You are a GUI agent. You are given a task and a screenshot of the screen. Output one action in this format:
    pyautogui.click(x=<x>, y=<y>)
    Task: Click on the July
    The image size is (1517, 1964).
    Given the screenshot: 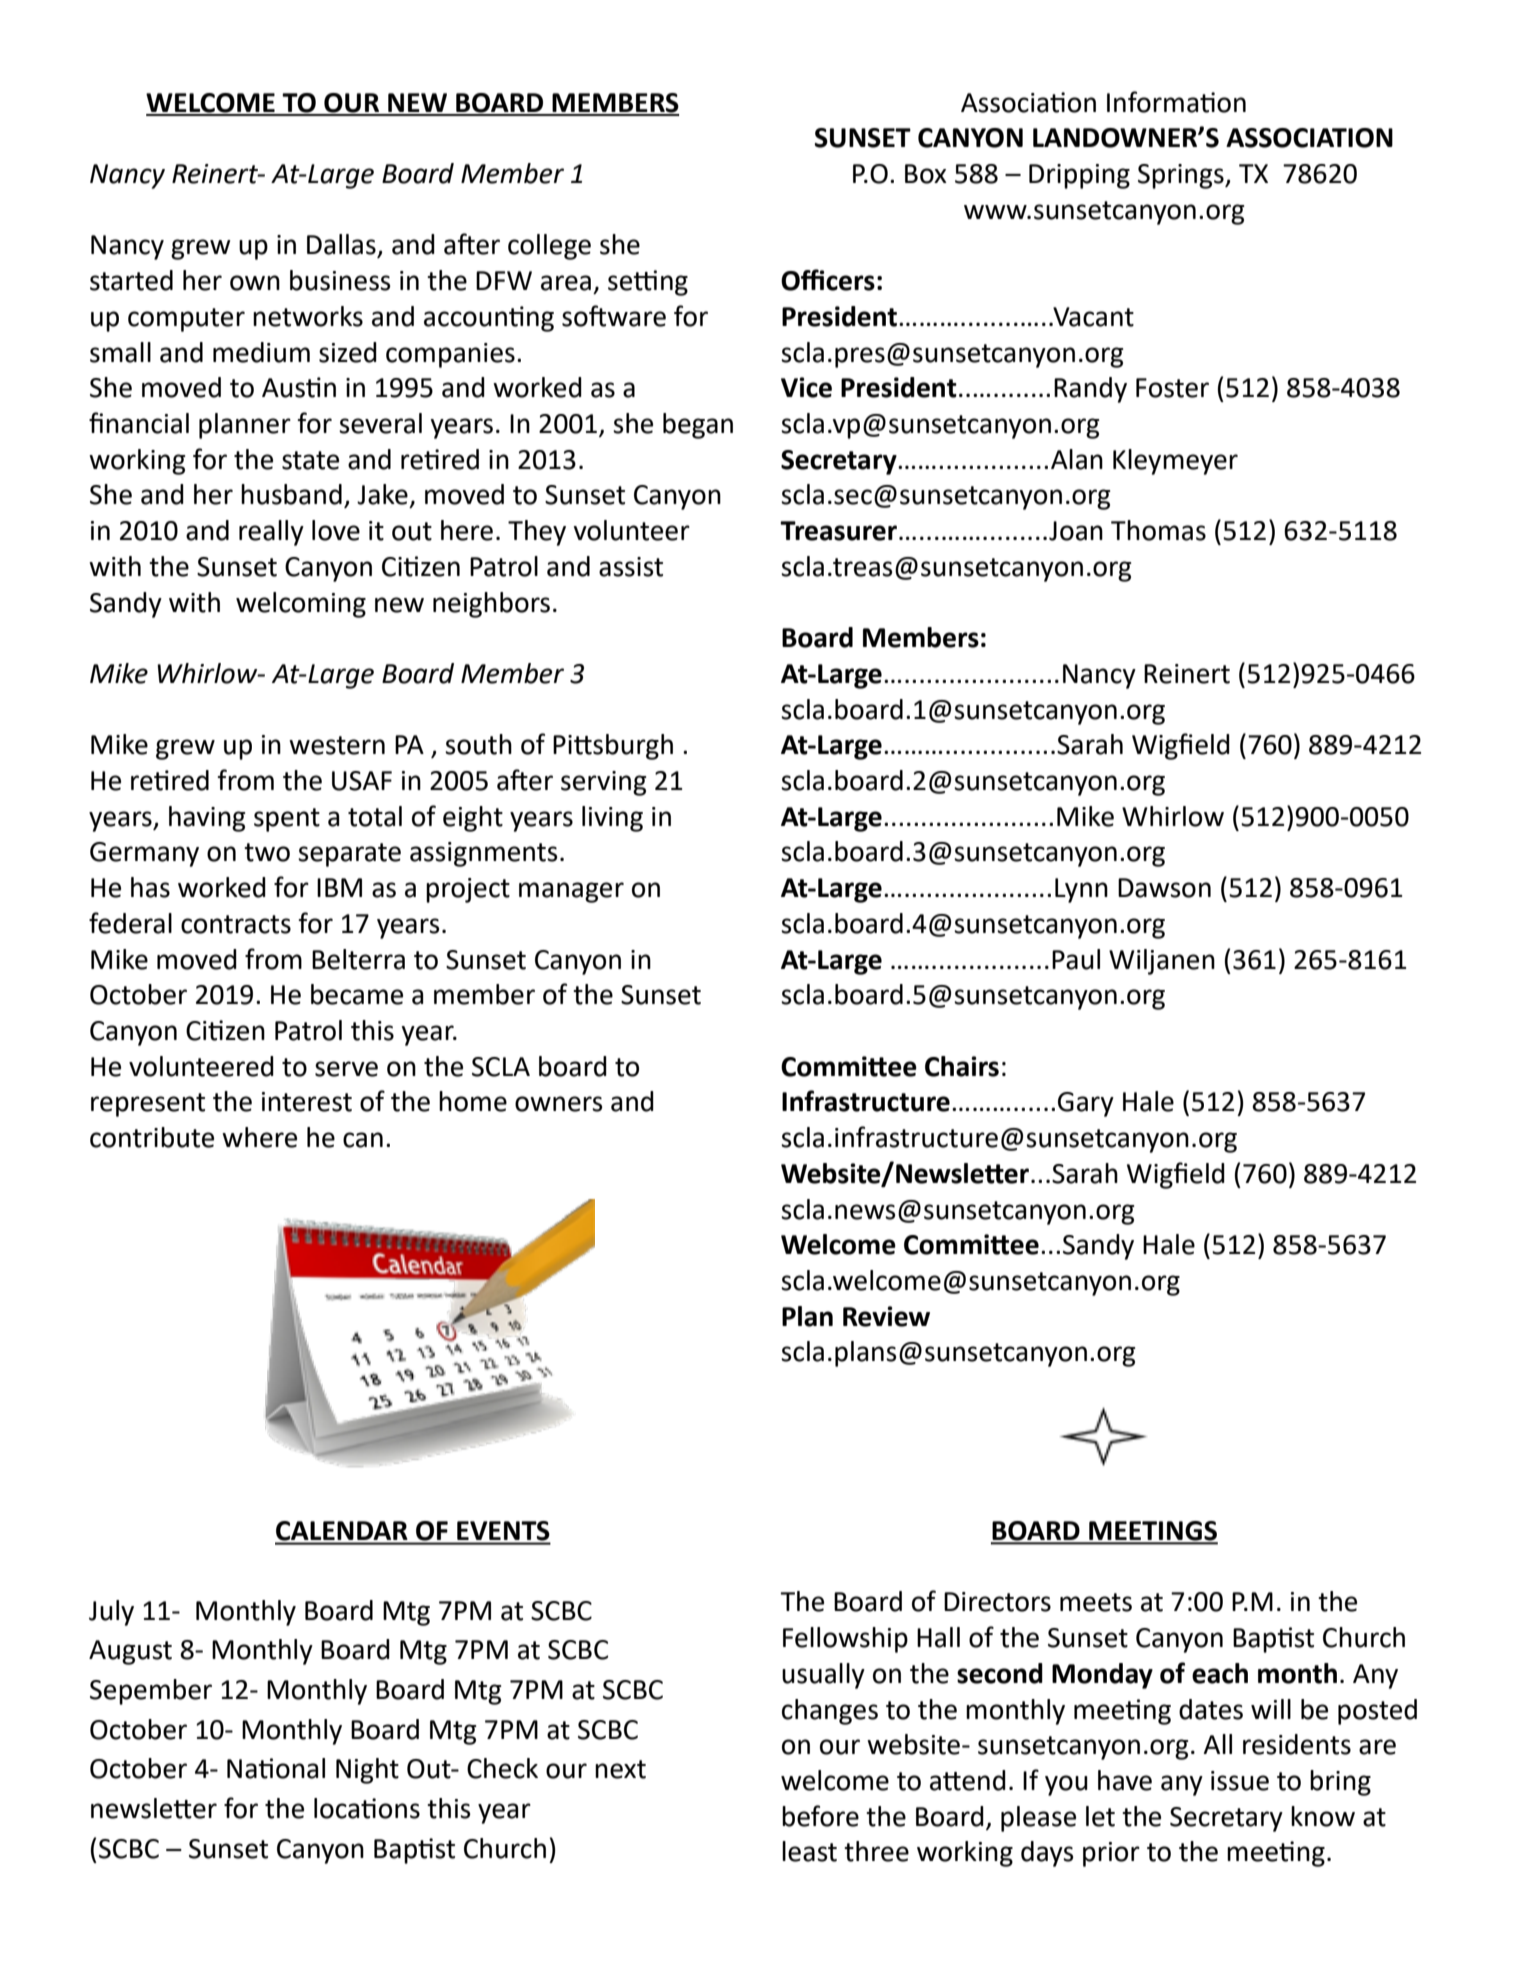 What is the action you would take?
    pyautogui.click(x=111, y=1613)
